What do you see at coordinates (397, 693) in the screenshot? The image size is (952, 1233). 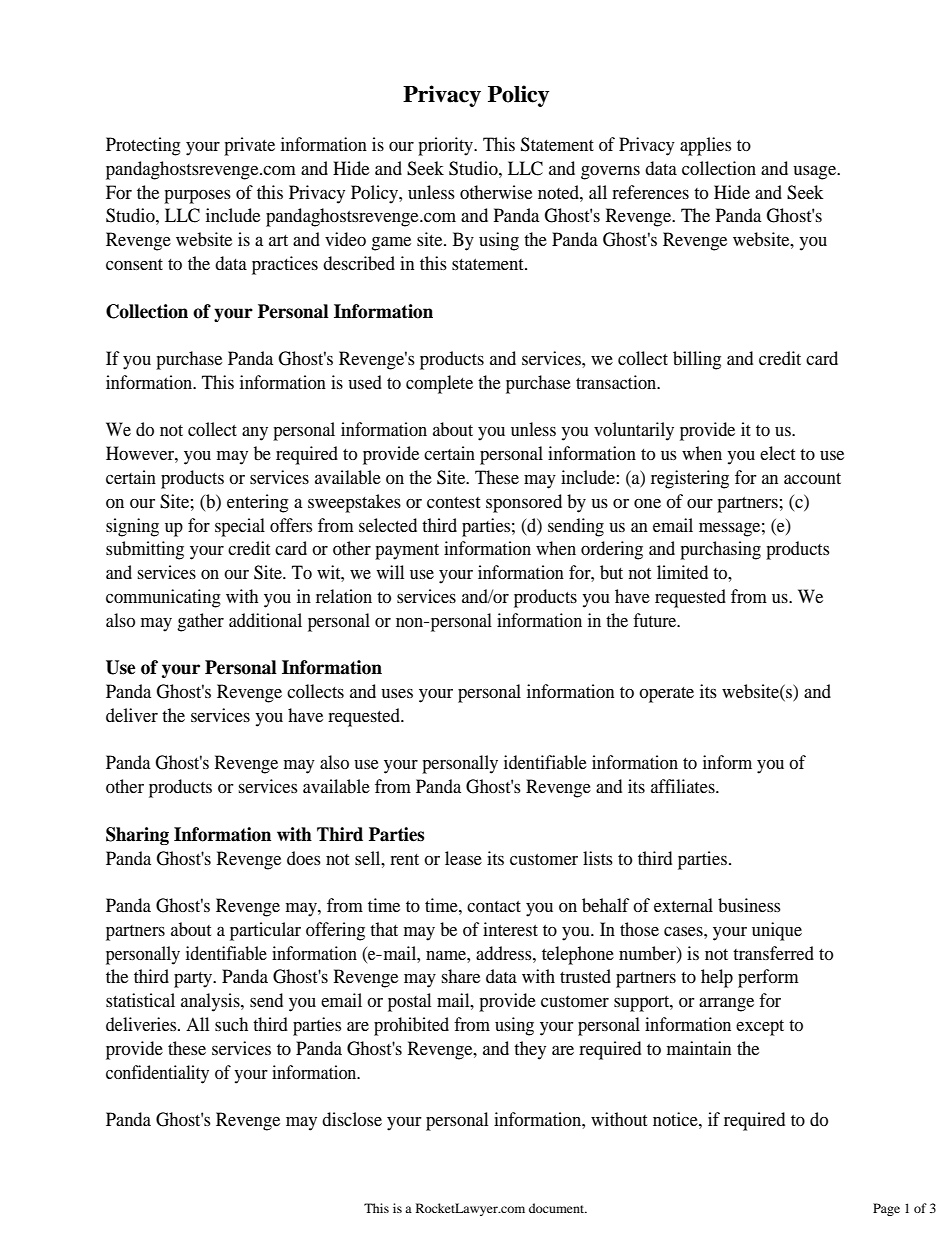 I see `uses` at bounding box center [397, 693].
